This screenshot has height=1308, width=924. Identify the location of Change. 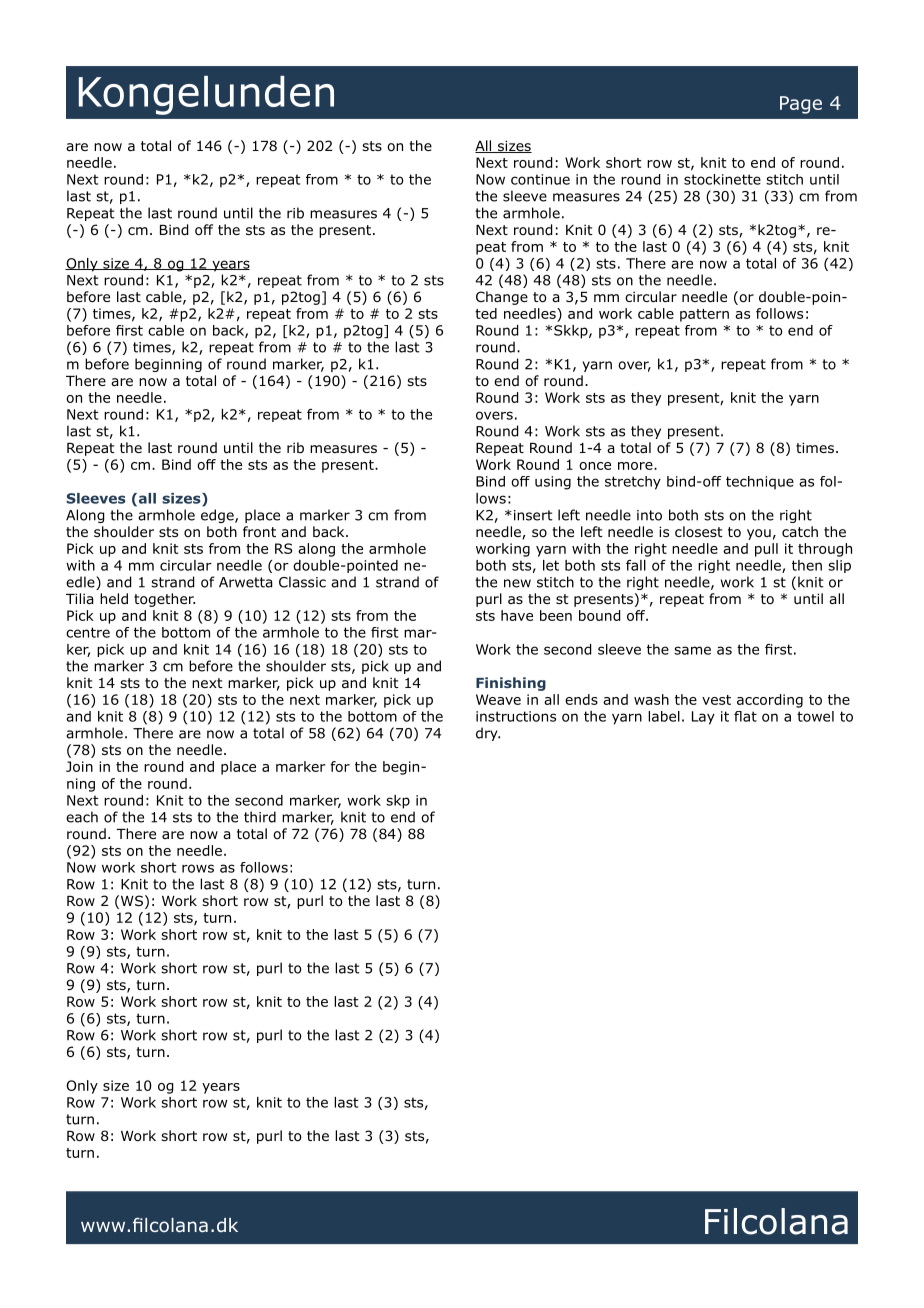
(502, 298).
